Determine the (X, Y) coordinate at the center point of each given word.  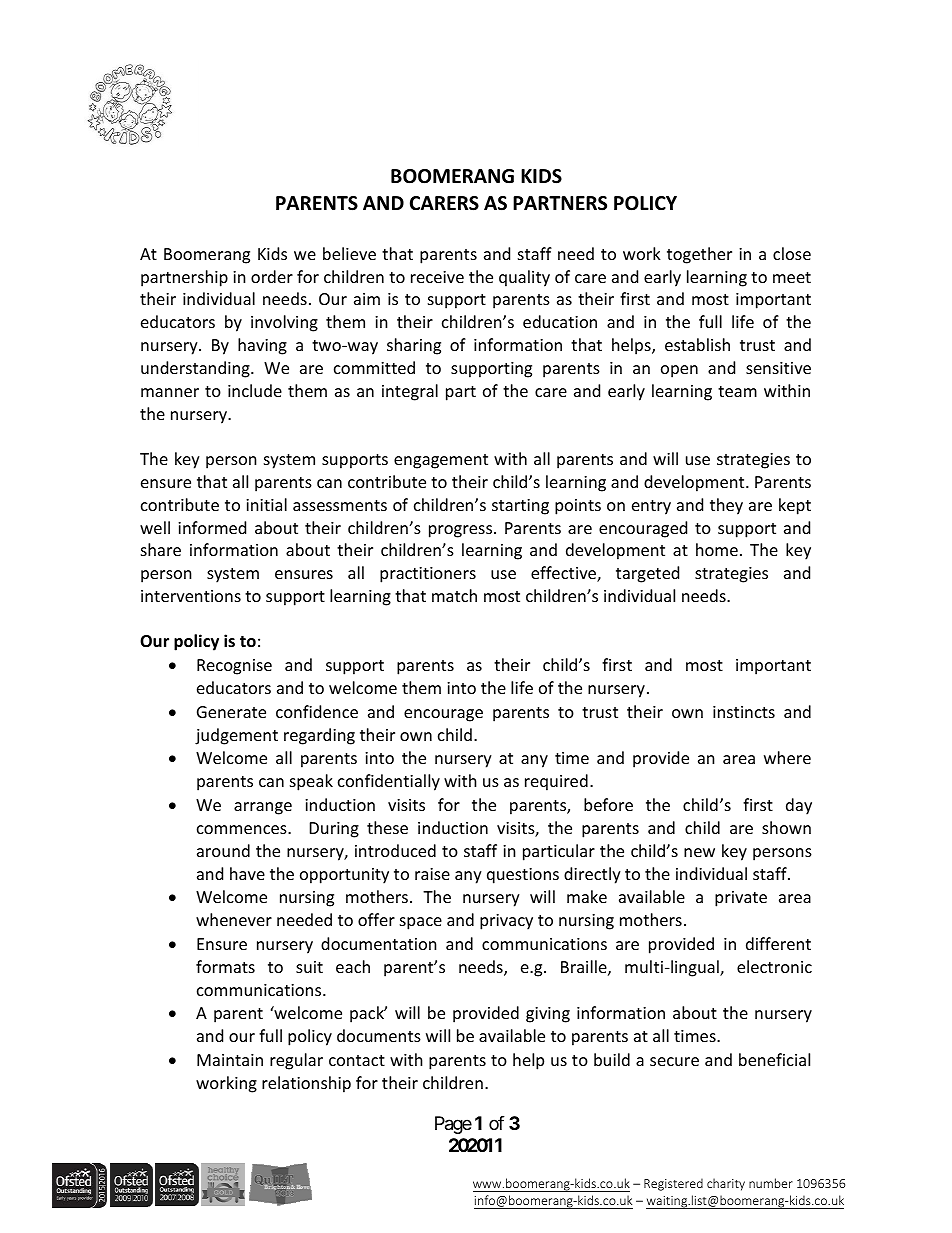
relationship (306, 1084)
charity (726, 1184)
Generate (231, 712)
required (556, 782)
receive (437, 277)
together (699, 255)
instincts (744, 712)
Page (453, 1125)
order (272, 276)
